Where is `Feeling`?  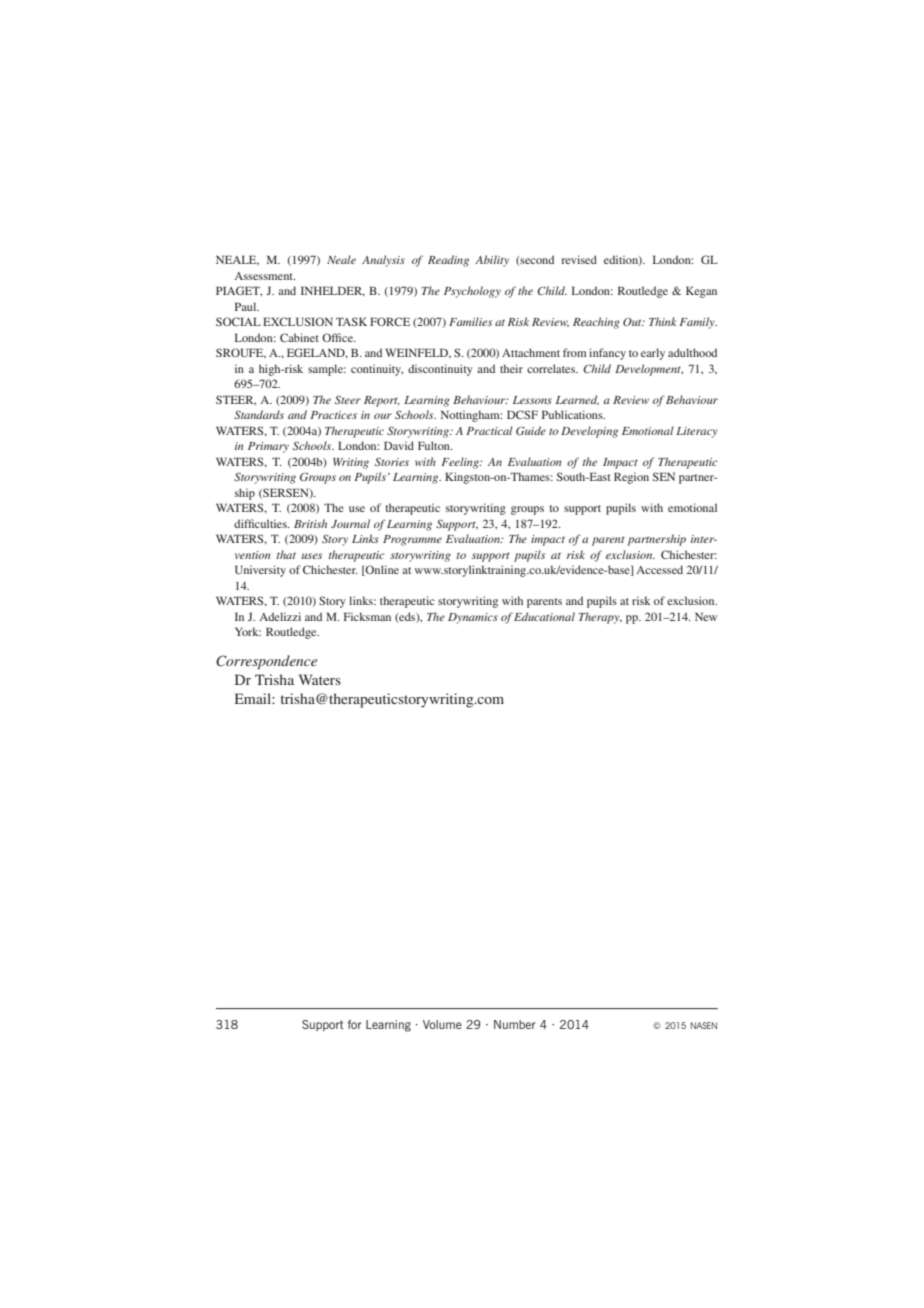
Feeling is located at coordinates (461, 463).
